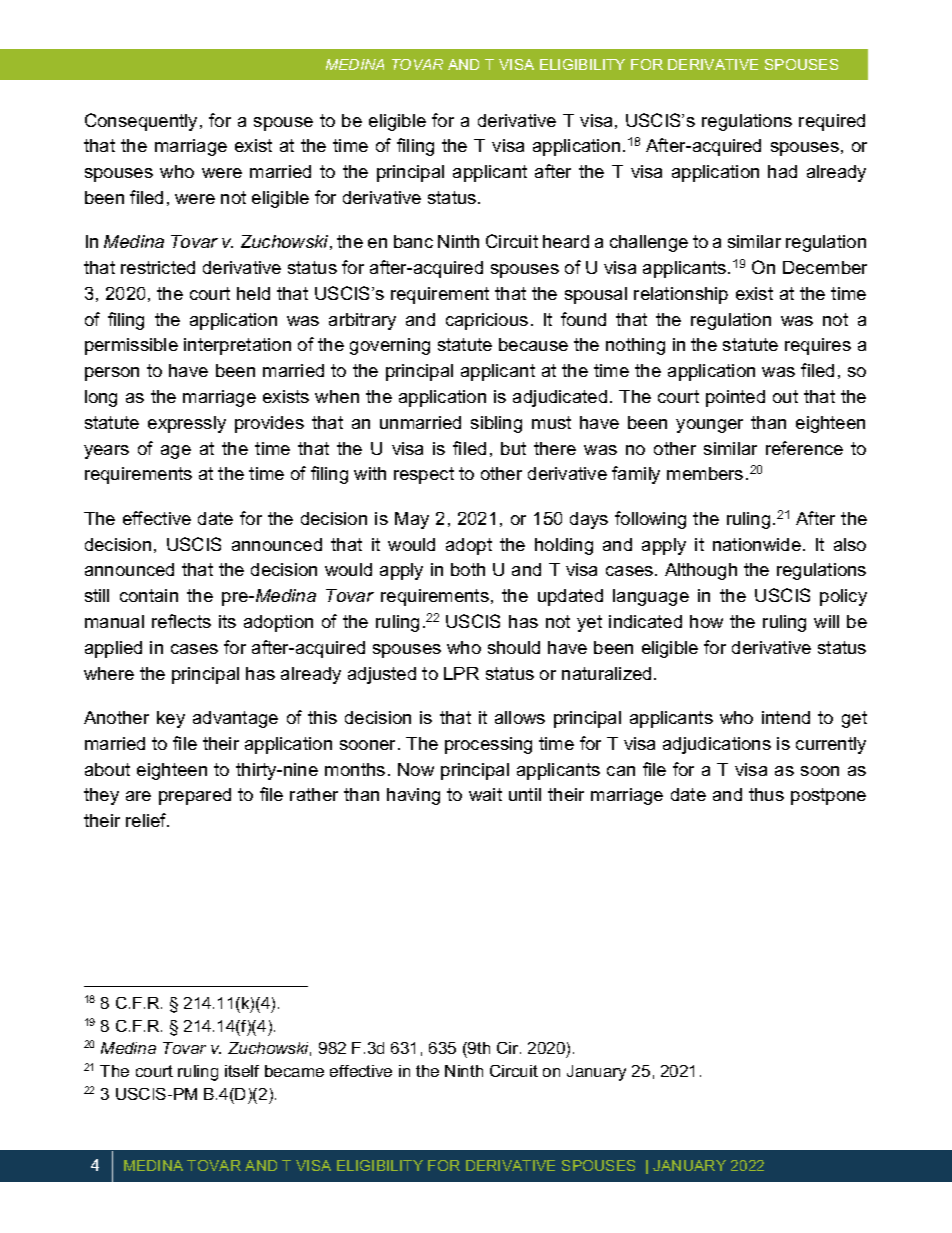 The image size is (952, 1233). I want to click on Although, so click(701, 571).
